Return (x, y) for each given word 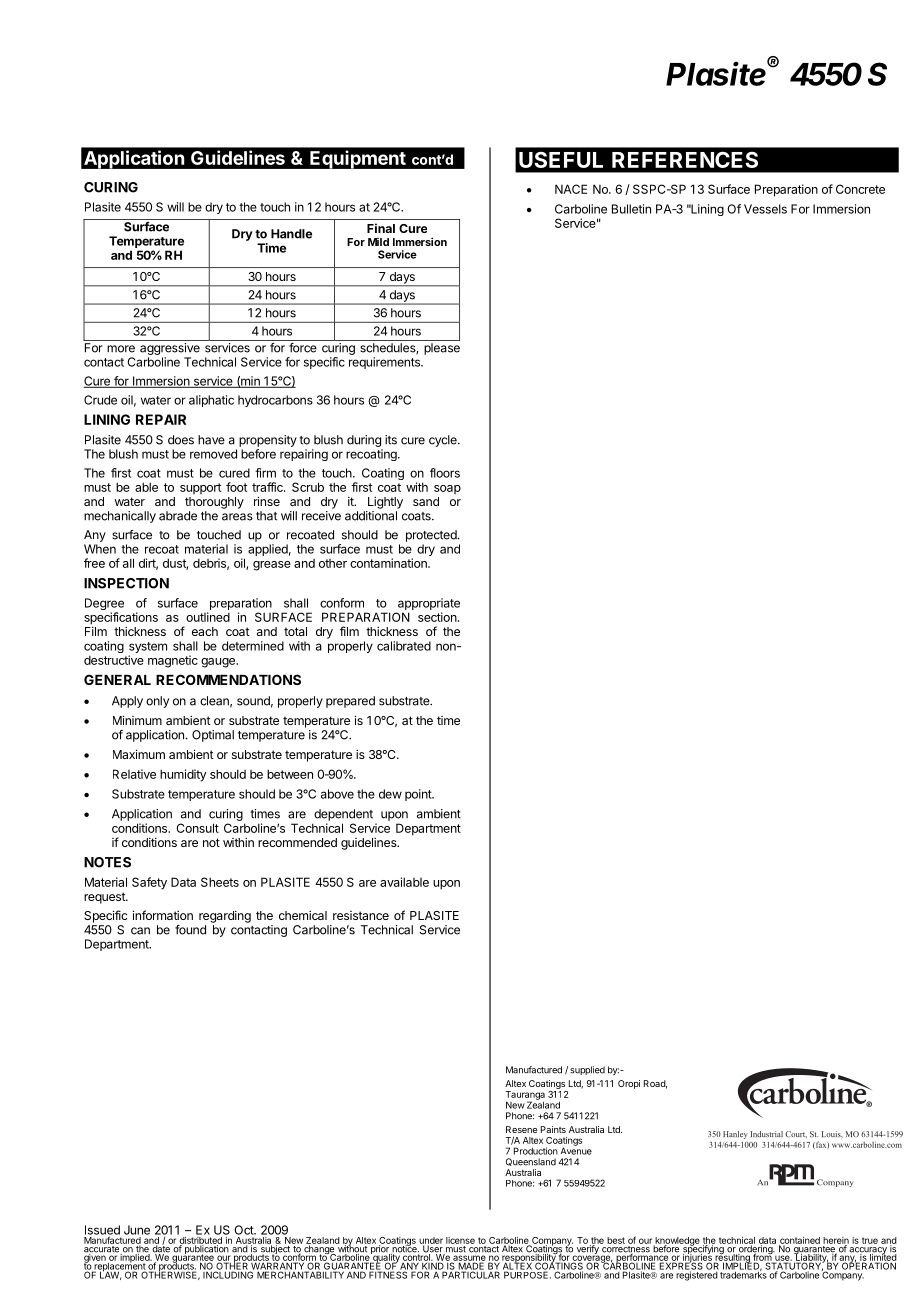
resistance (361, 915)
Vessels (765, 209)
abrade (178, 516)
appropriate (427, 605)
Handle (291, 234)
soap (447, 489)
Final (381, 228)
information (163, 915)
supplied (587, 1070)
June (137, 1230)
